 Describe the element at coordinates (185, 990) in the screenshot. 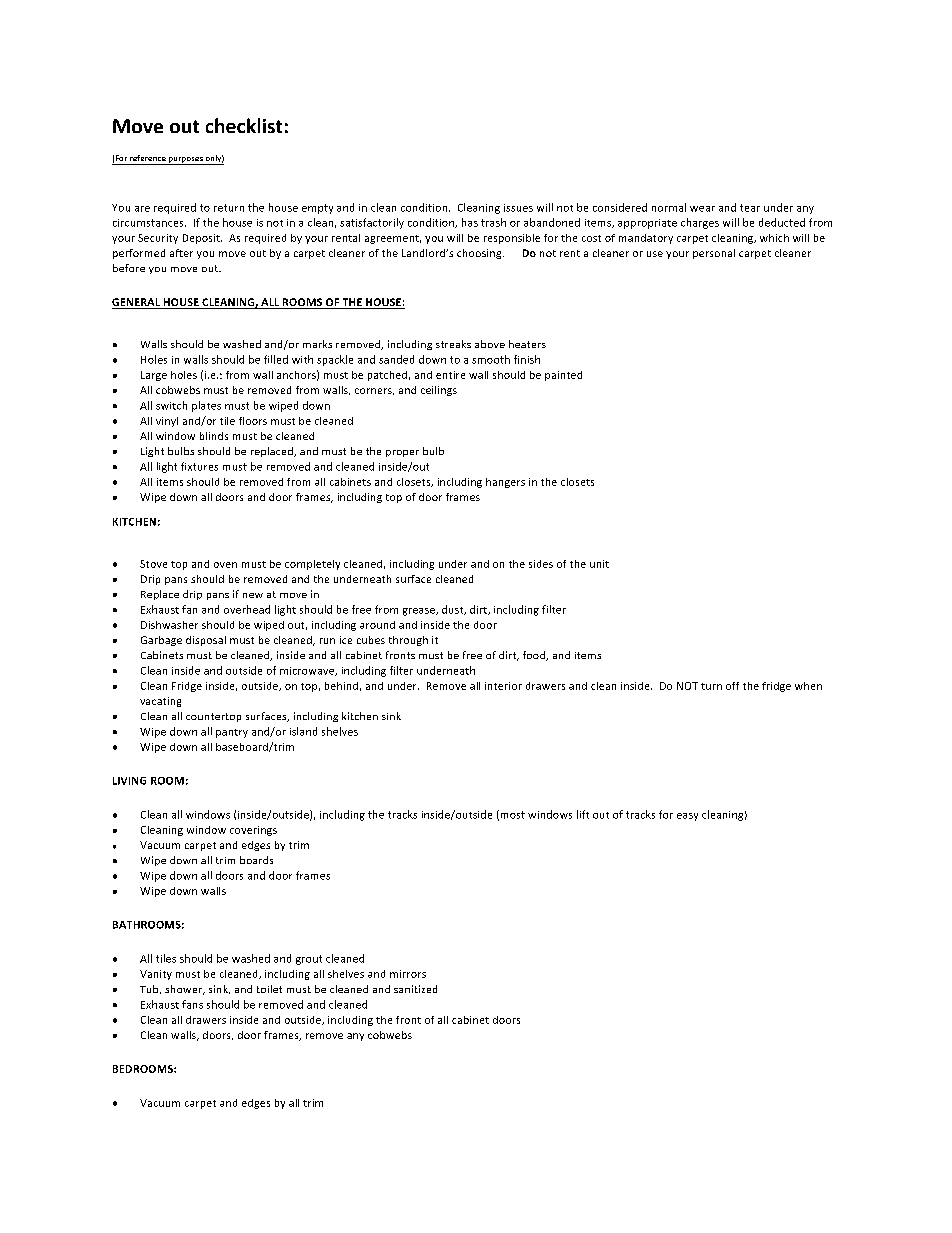

I see `shower` at that location.
